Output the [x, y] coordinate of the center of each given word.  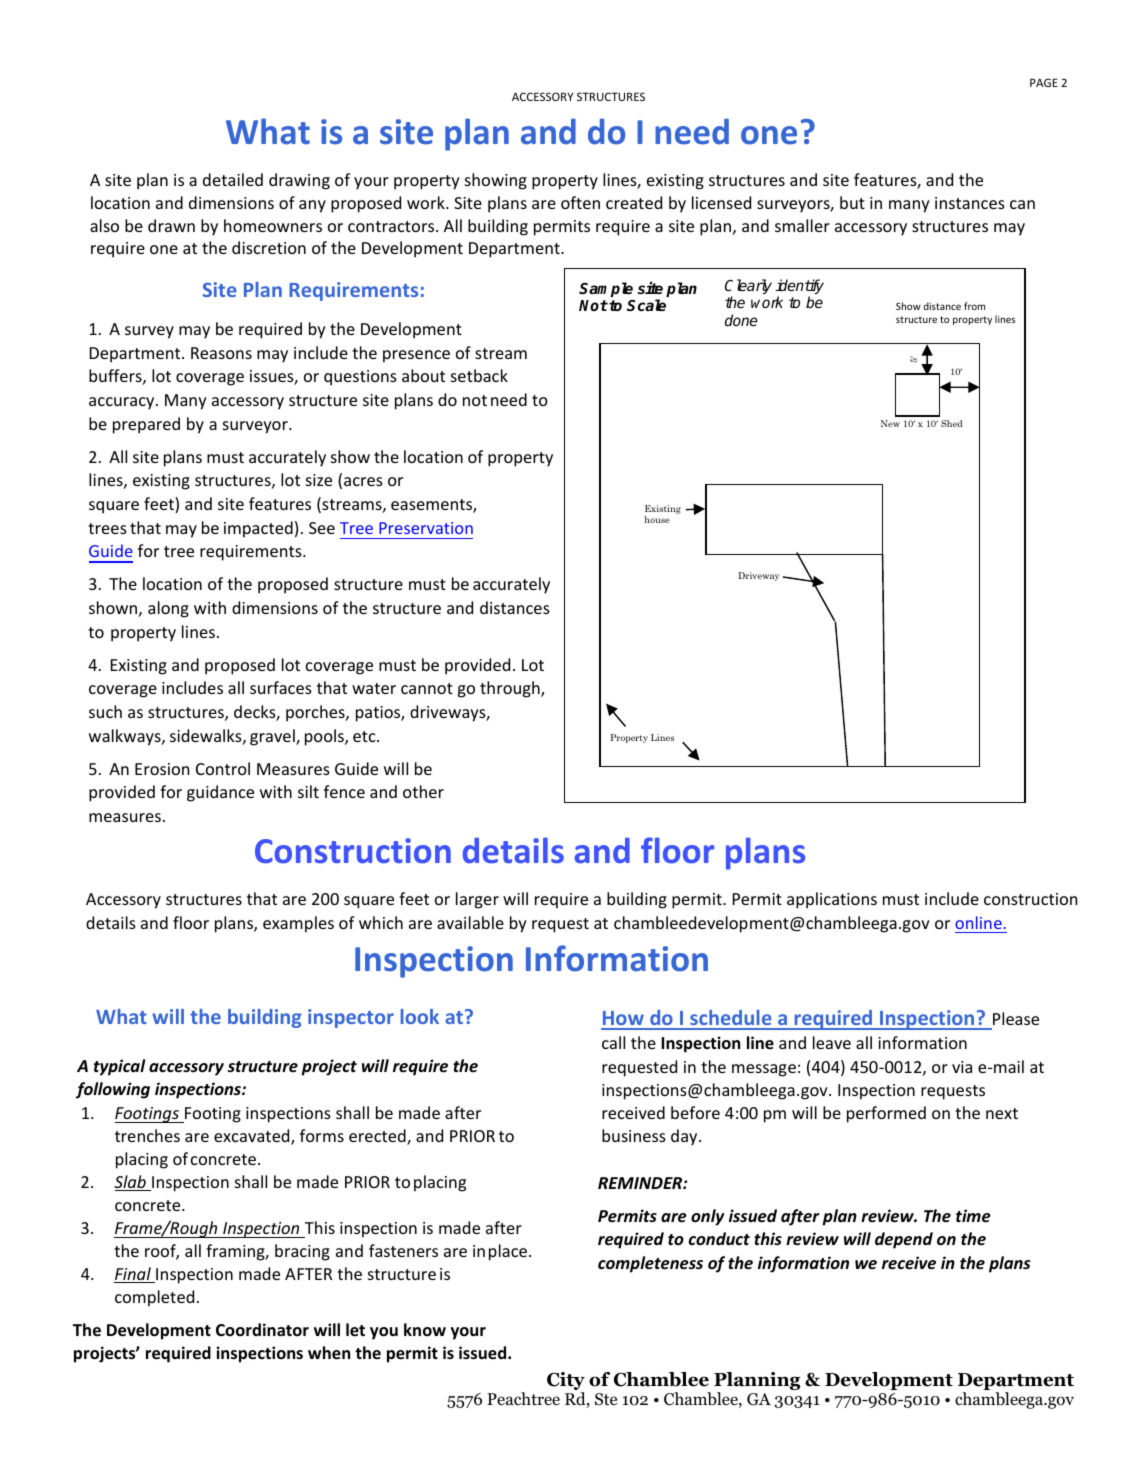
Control [223, 768]
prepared [146, 425]
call [613, 1042]
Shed [951, 423]
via [962, 1067]
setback [479, 375]
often [580, 202]
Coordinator [262, 1329]
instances [970, 203]
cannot [427, 688]
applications [832, 900]
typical [119, 1067]
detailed [233, 179]
